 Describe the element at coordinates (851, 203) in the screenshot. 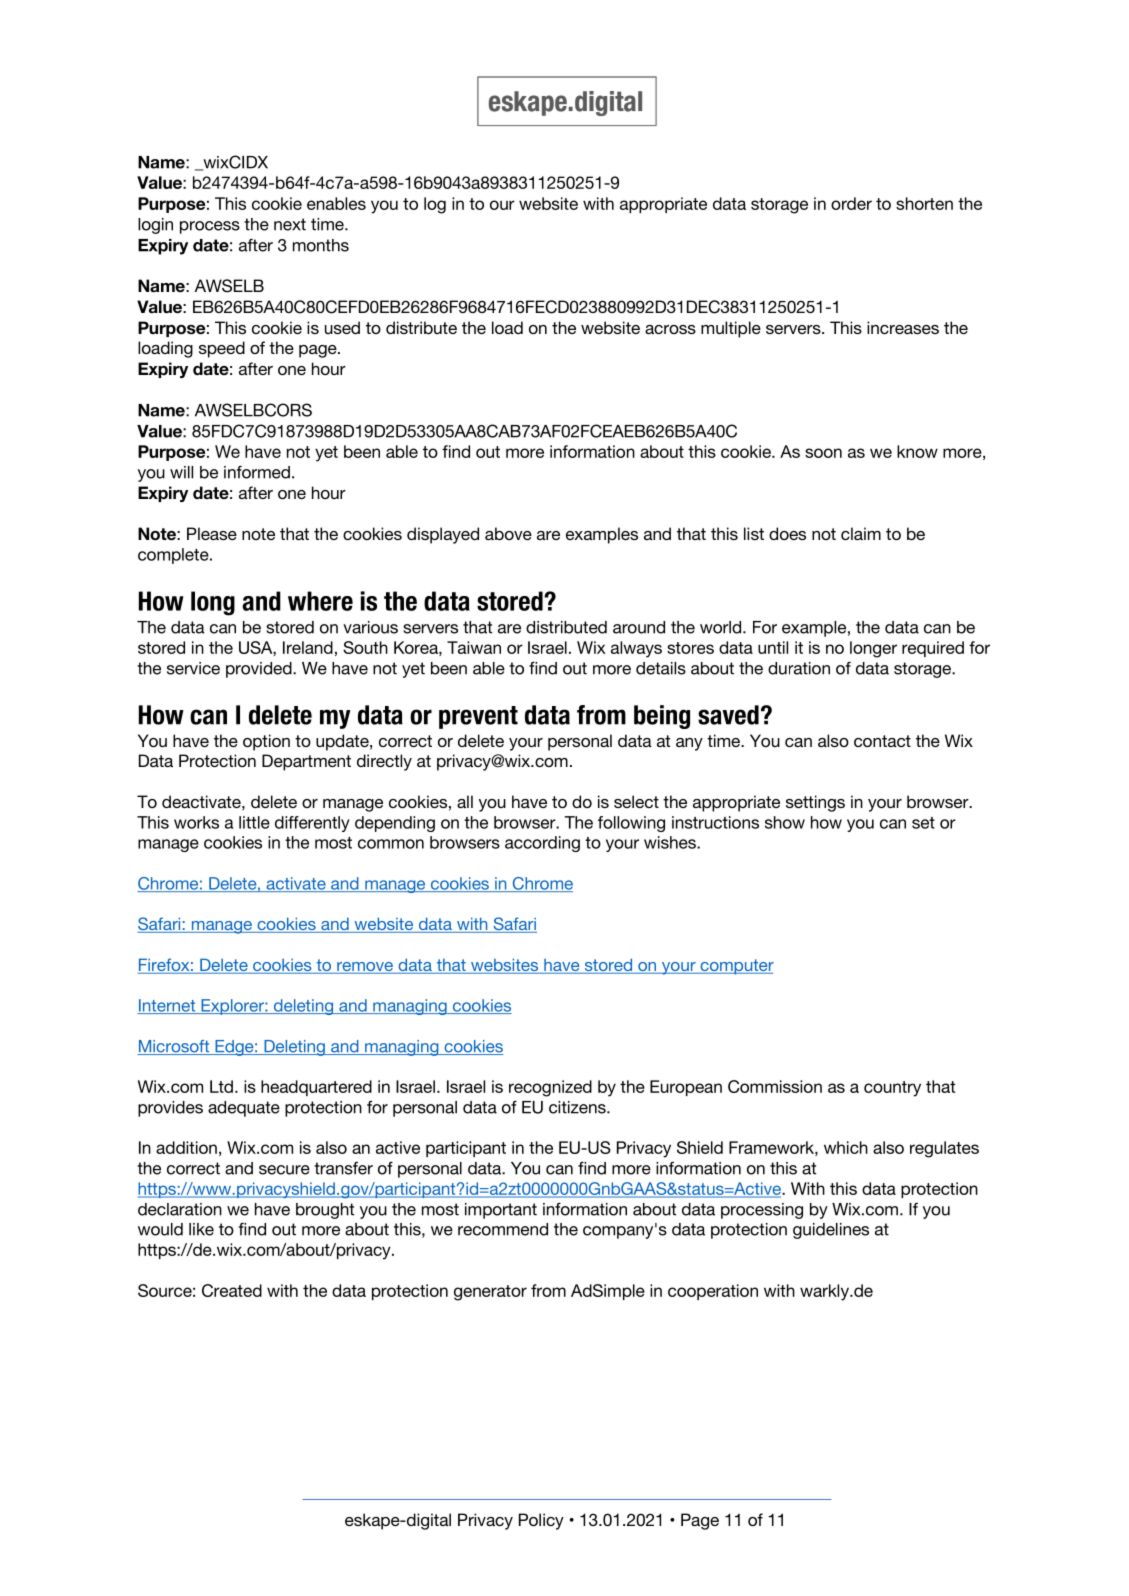

I see `order` at that location.
